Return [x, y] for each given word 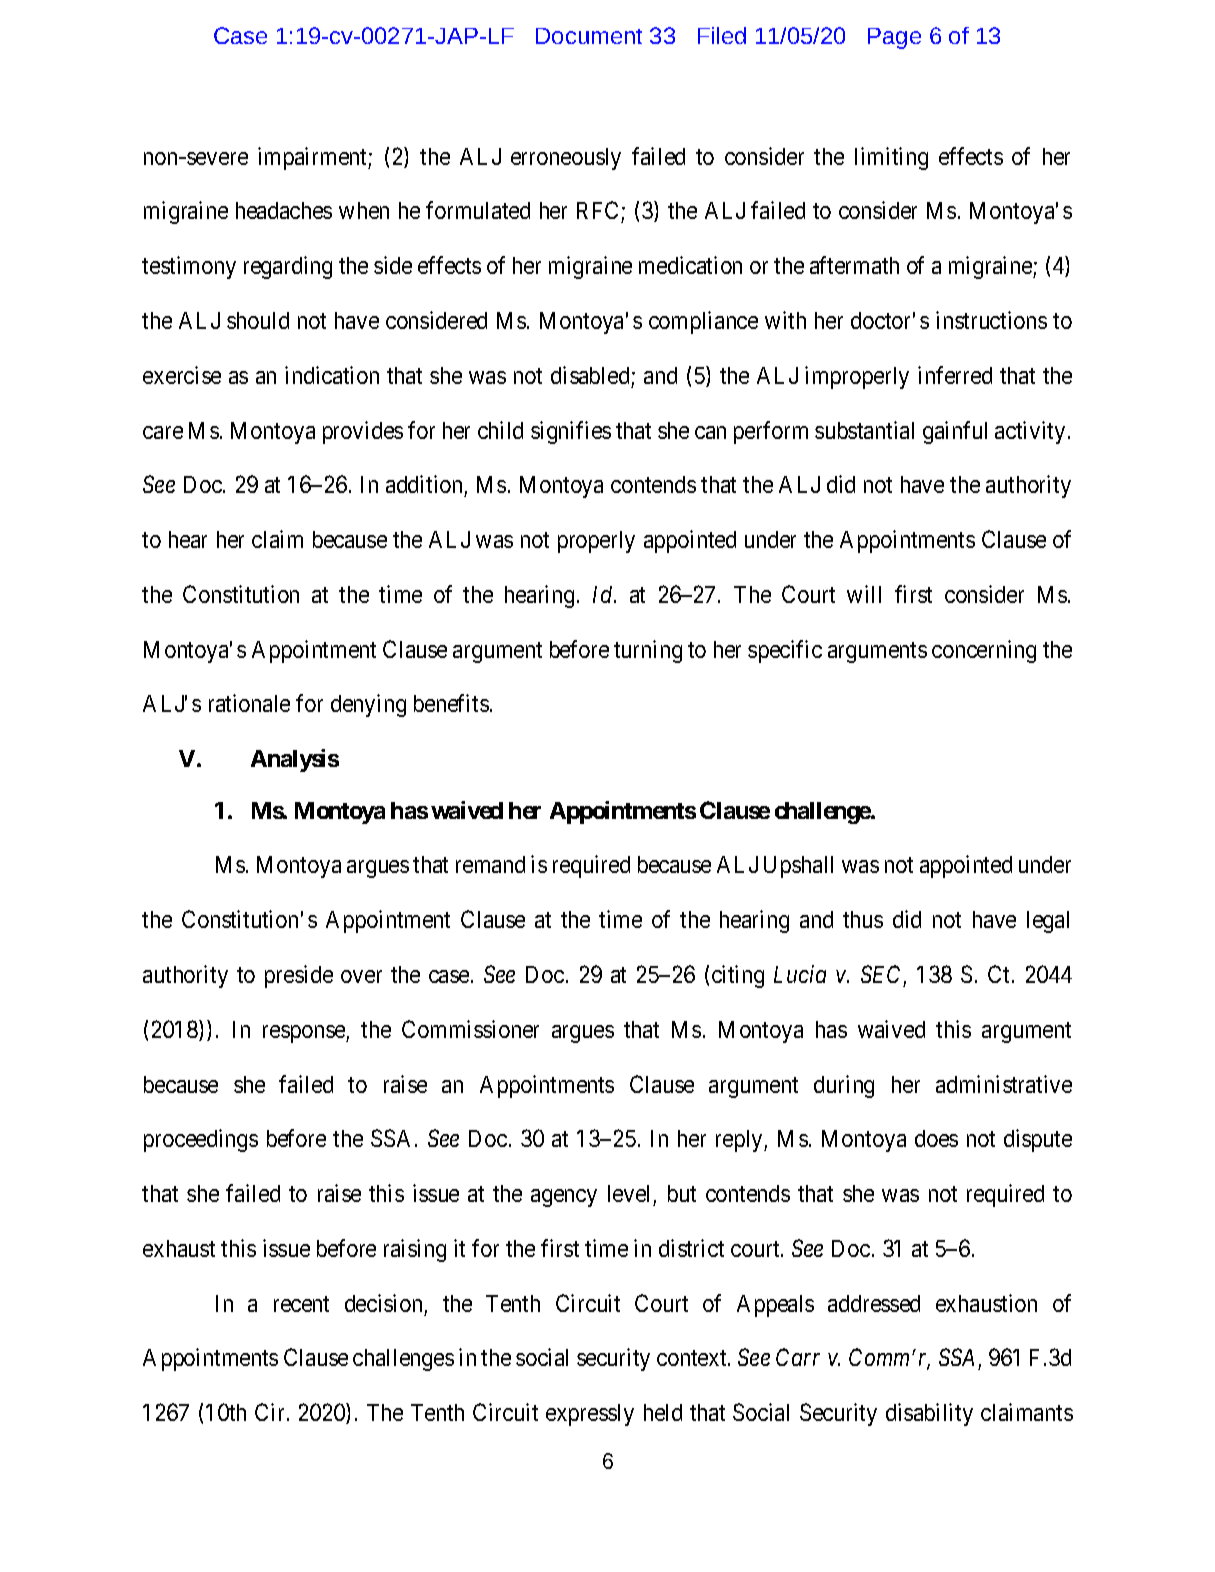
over [361, 976]
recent [301, 1304]
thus [863, 919]
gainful [955, 432]
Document [589, 36]
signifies [571, 432]
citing [738, 976]
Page [894, 38]
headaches [284, 210]
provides [363, 432]
